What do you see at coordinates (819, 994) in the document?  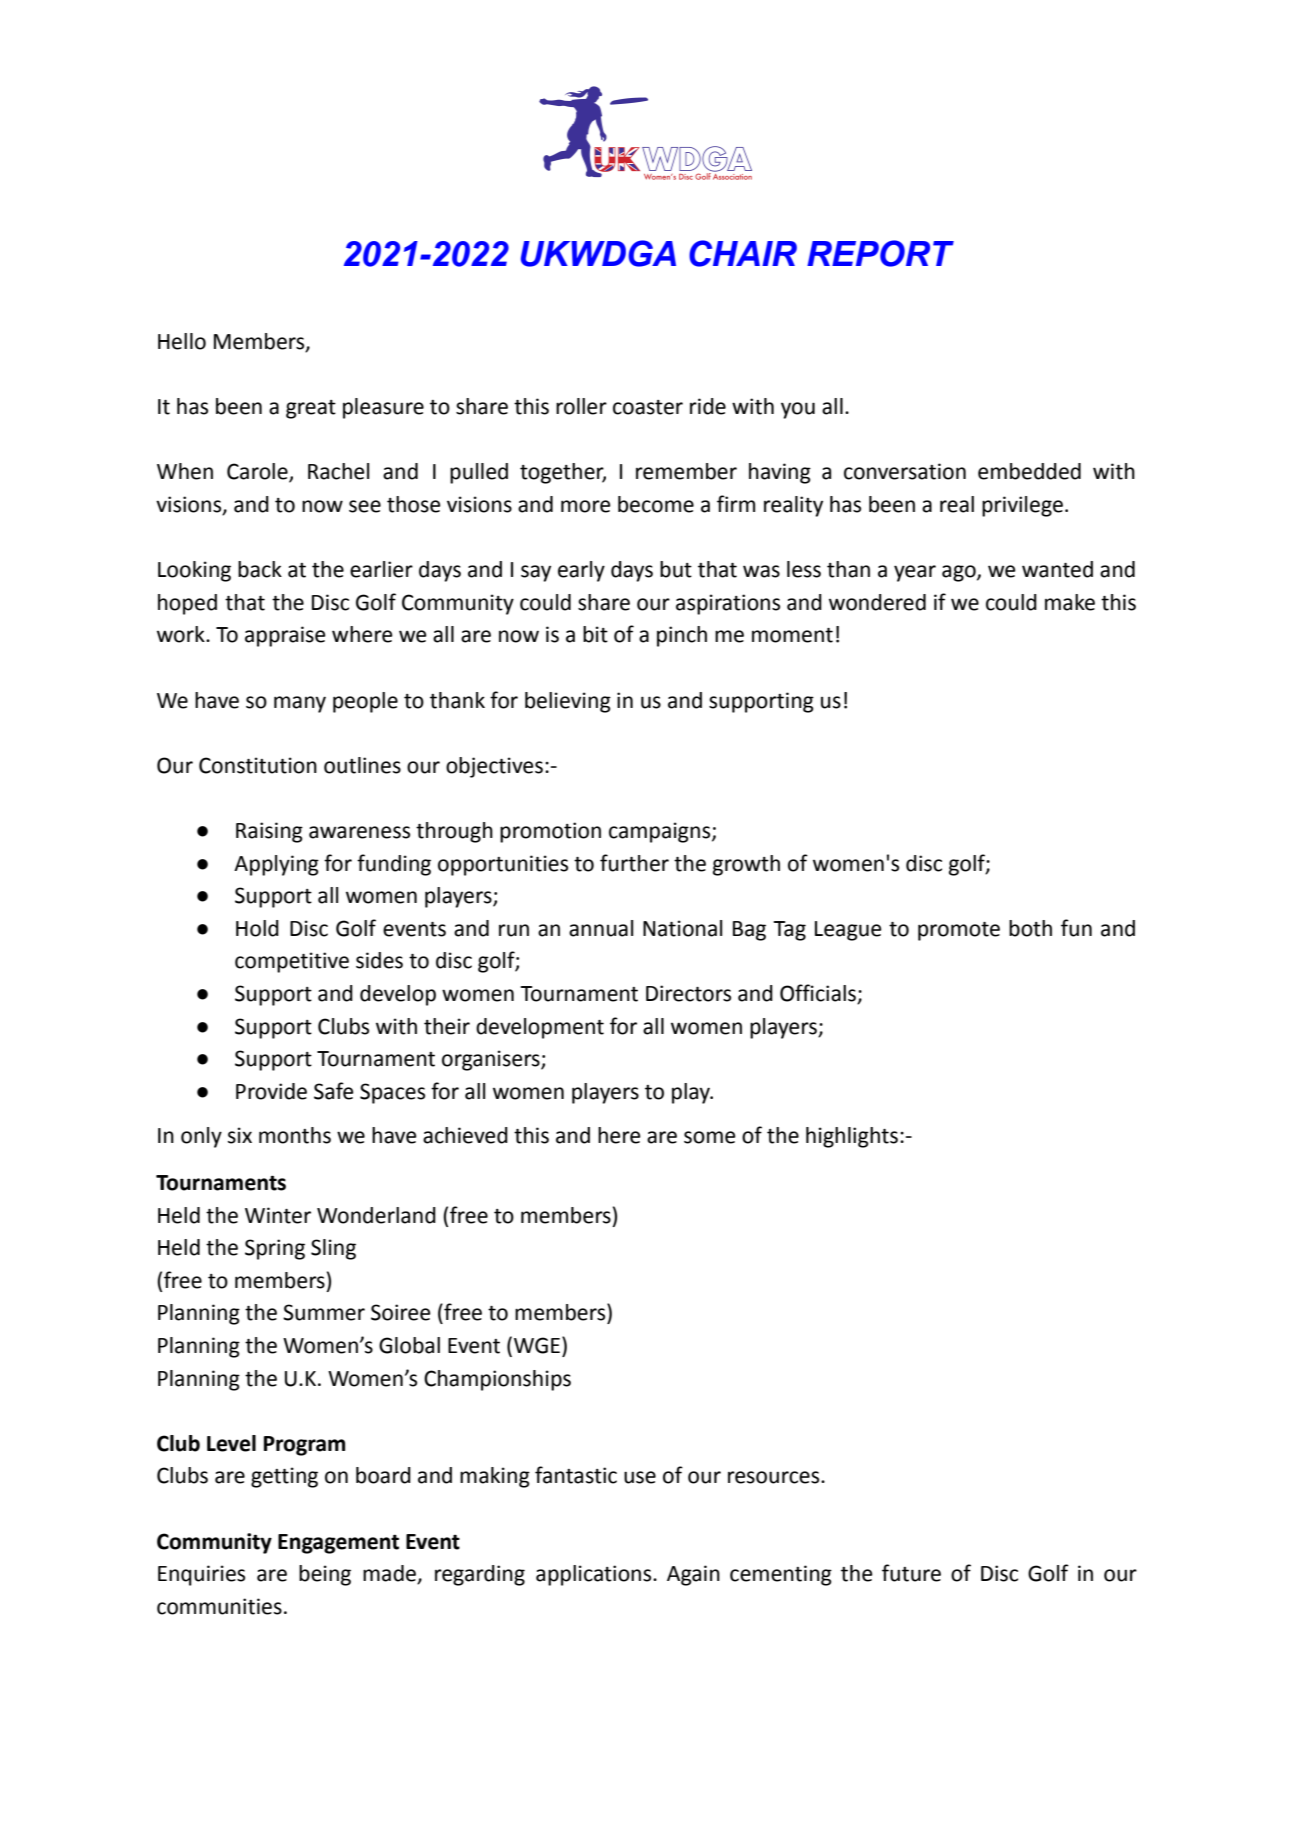 I see `Officials` at bounding box center [819, 994].
